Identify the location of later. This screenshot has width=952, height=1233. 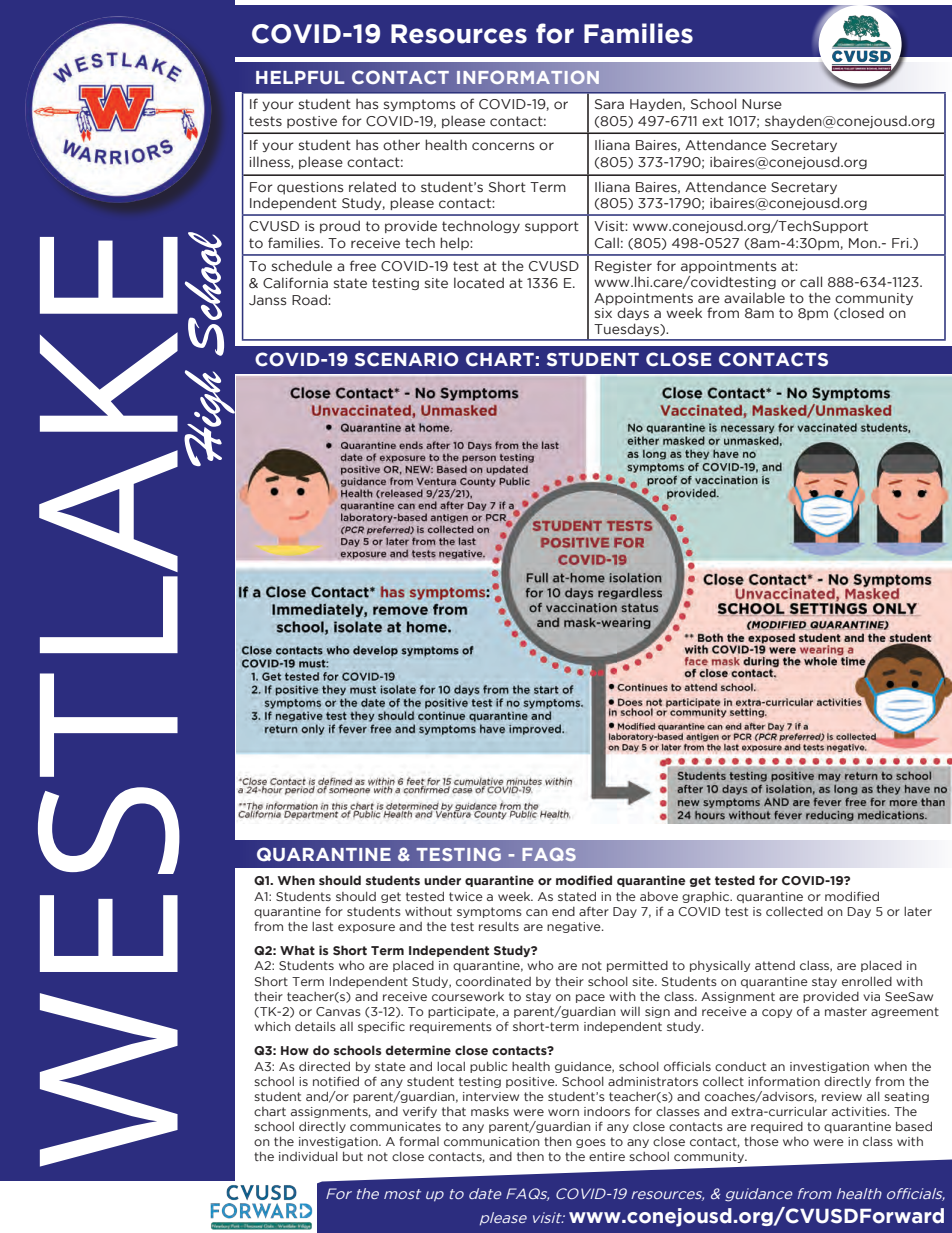
(918, 911).
